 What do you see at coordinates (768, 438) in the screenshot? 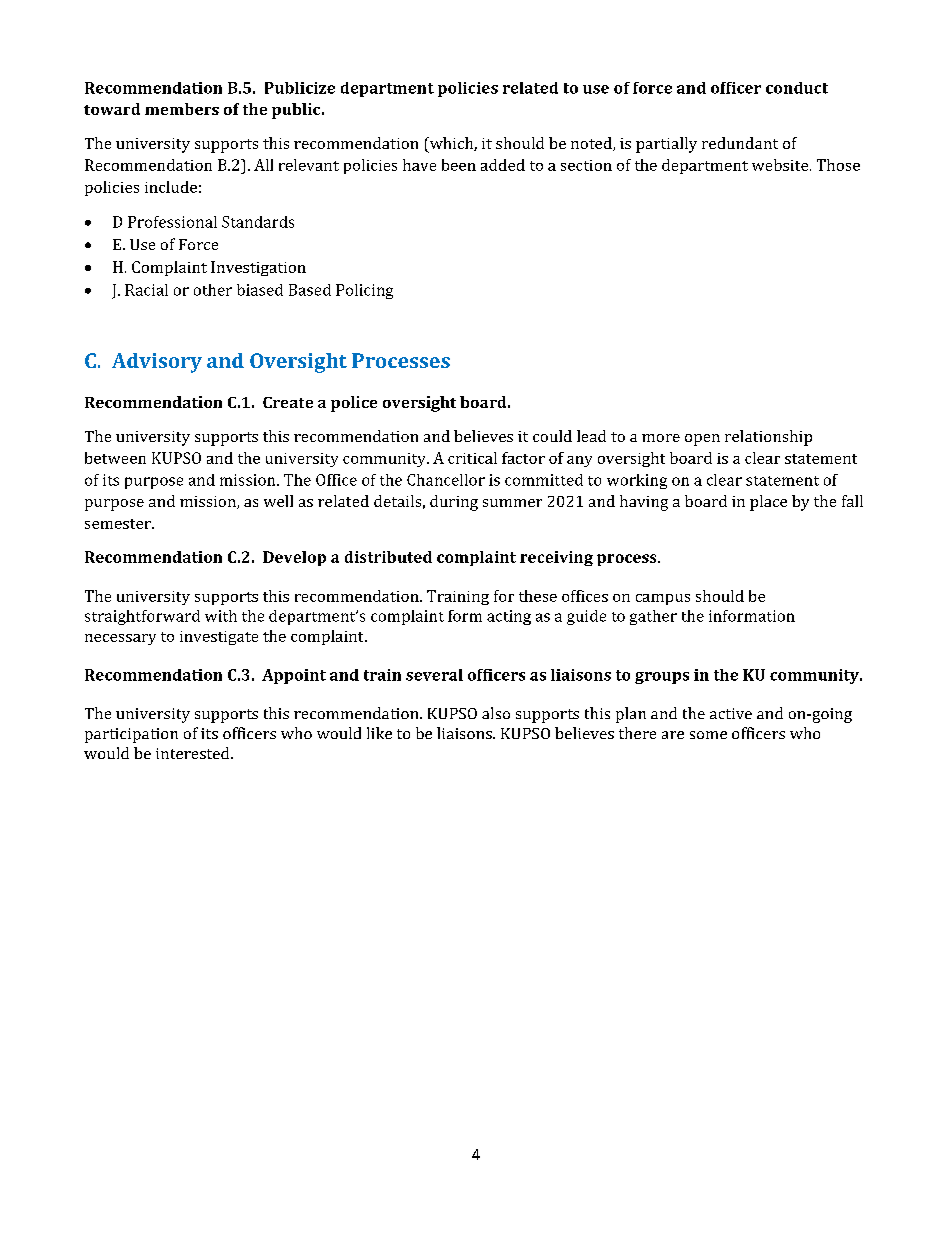
I see `relationship` at bounding box center [768, 438].
